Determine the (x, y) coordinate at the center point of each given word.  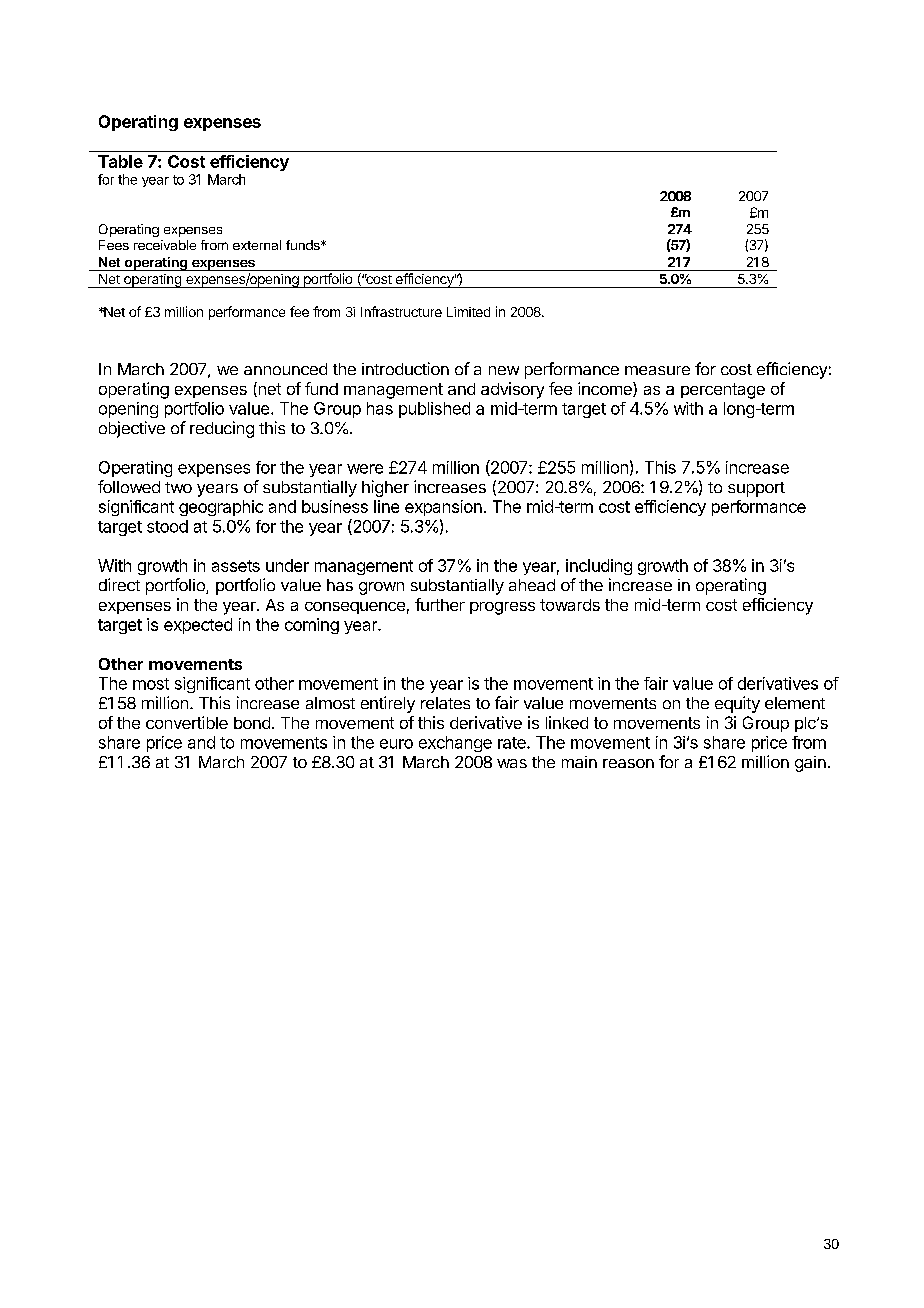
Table (120, 161)
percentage (723, 391)
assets (236, 566)
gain (810, 764)
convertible (187, 722)
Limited (468, 312)
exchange (455, 744)
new (504, 370)
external (257, 245)
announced (285, 369)
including (599, 567)
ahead (532, 585)
